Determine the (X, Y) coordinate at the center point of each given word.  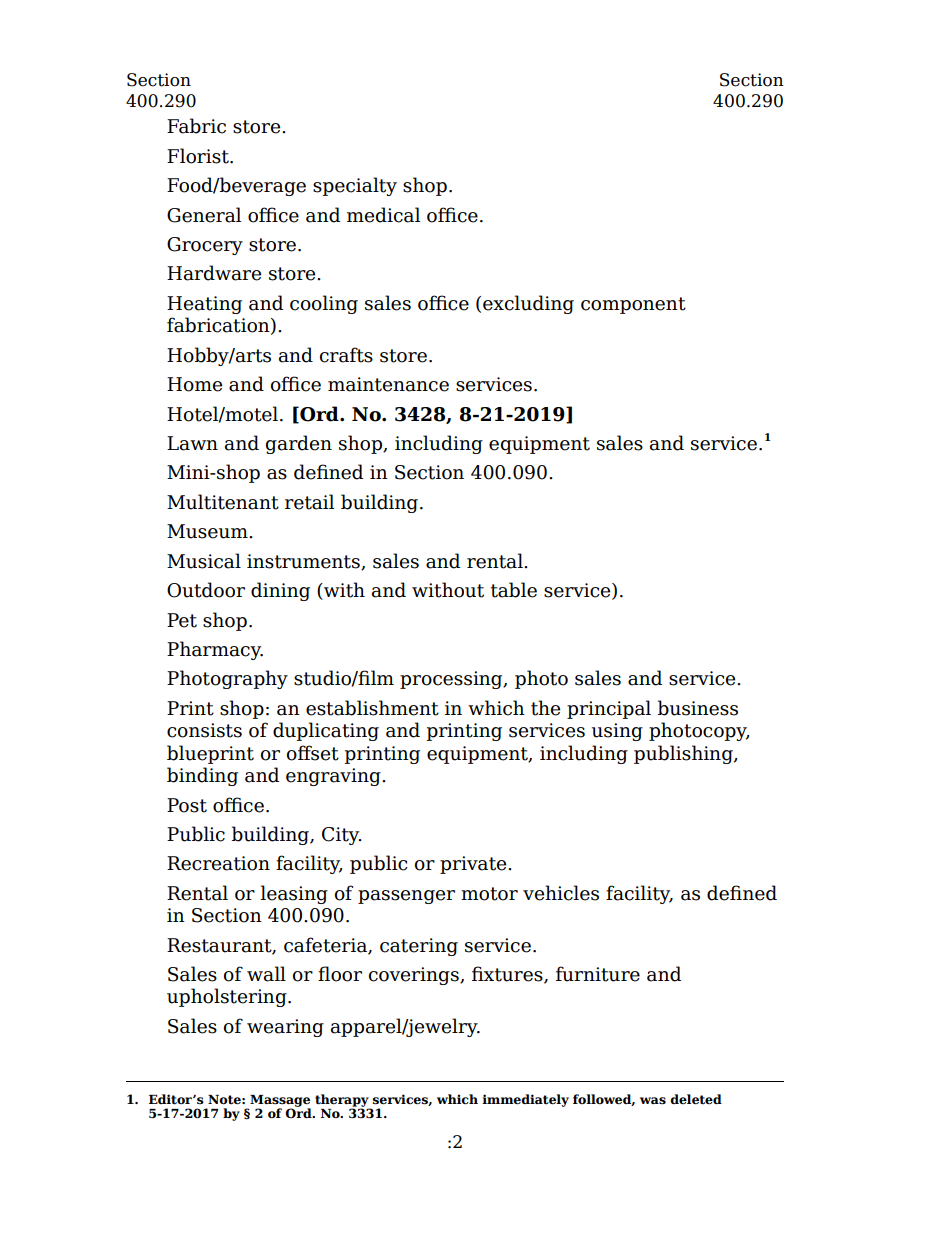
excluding (528, 304)
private (474, 865)
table (514, 590)
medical (383, 215)
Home (194, 384)
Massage (279, 1102)
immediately (525, 1100)
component (633, 305)
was (653, 1101)
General (204, 215)
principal (609, 709)
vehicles (561, 893)
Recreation (218, 863)
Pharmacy (215, 650)
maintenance (388, 384)
